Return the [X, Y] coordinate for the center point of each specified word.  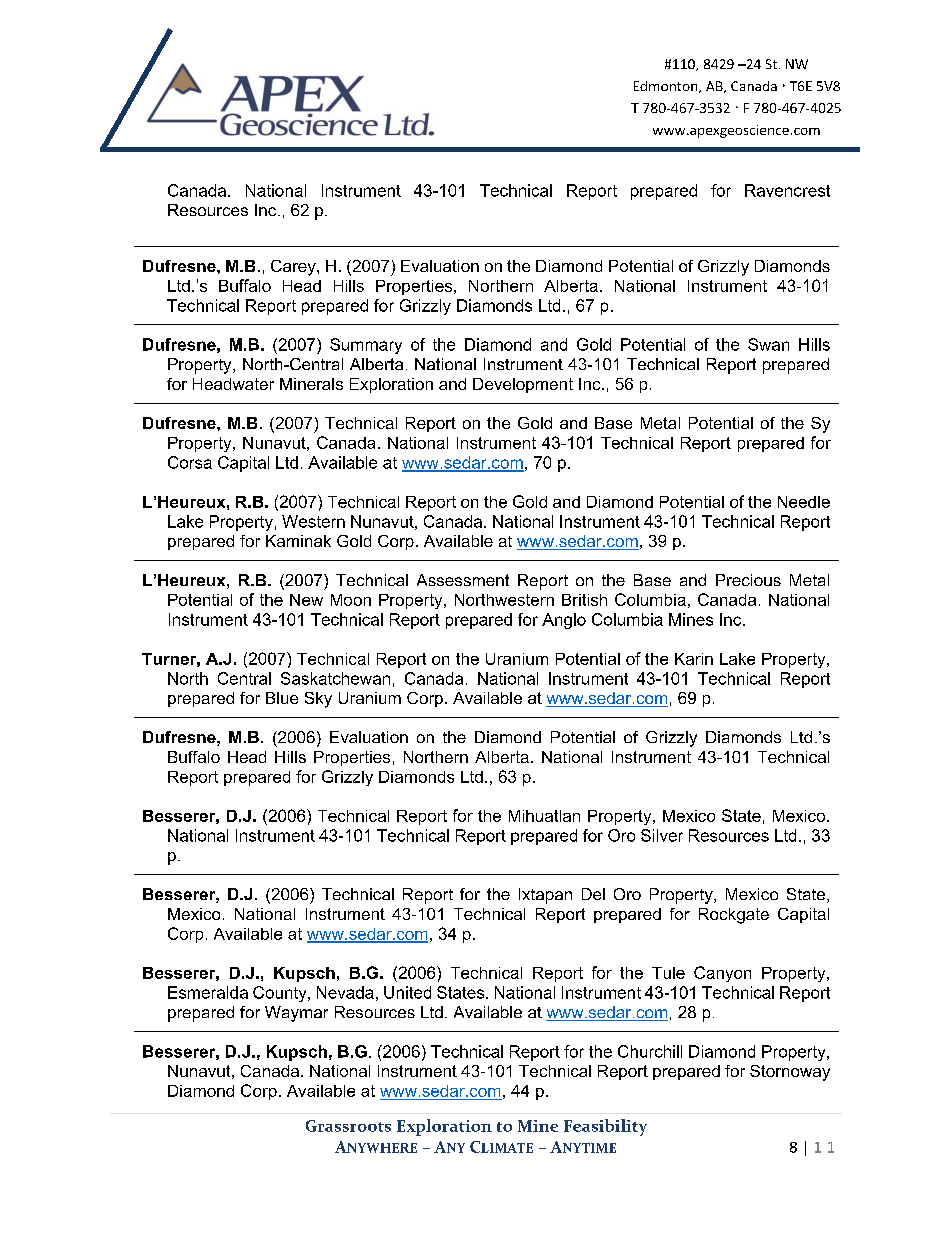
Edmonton [667, 87]
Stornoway [790, 1073]
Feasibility [605, 1127]
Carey [294, 268]
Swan [768, 344]
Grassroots [348, 1126]
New [306, 600]
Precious [748, 580]
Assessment [463, 580]
